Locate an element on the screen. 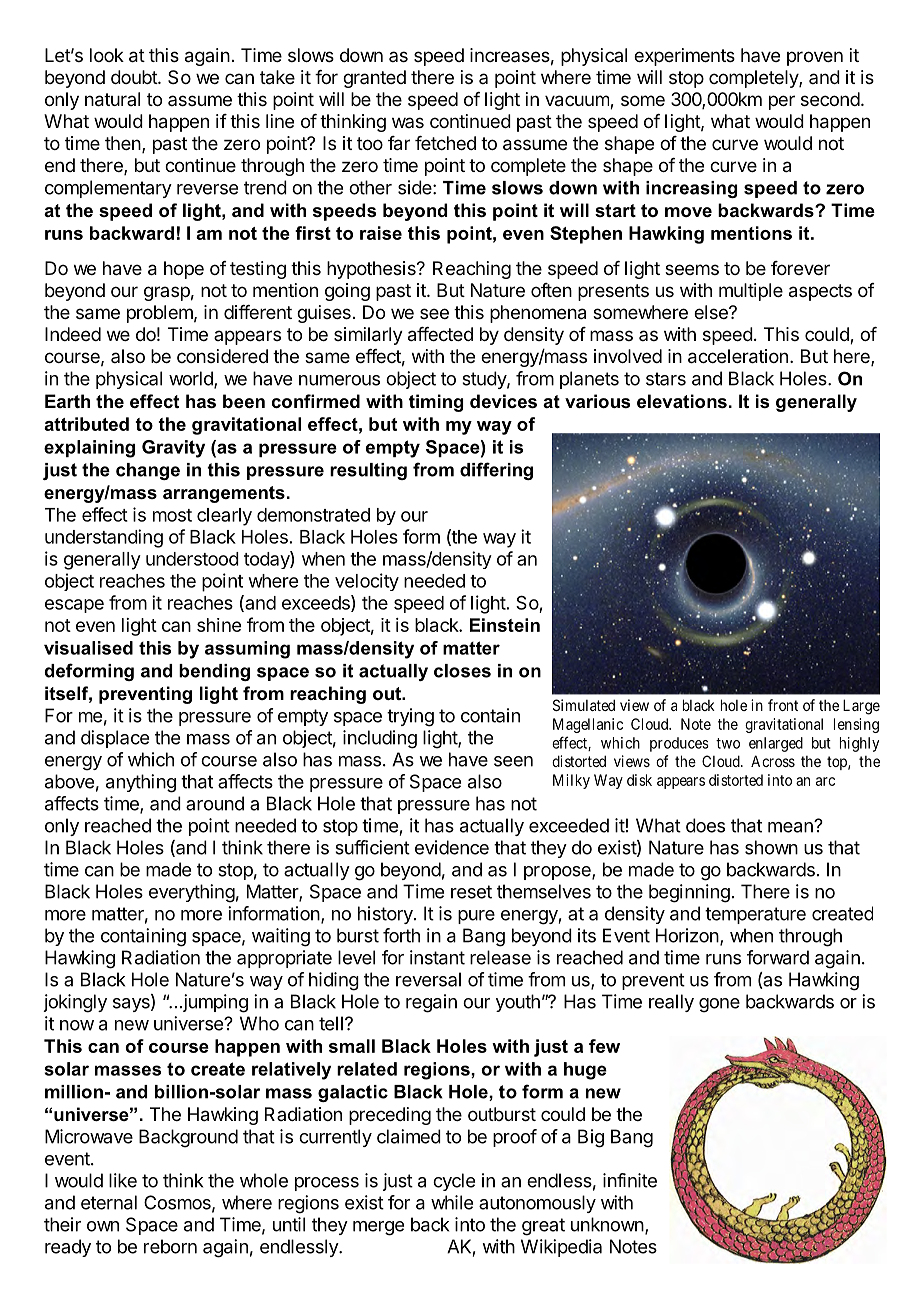  was is located at coordinates (408, 122).
